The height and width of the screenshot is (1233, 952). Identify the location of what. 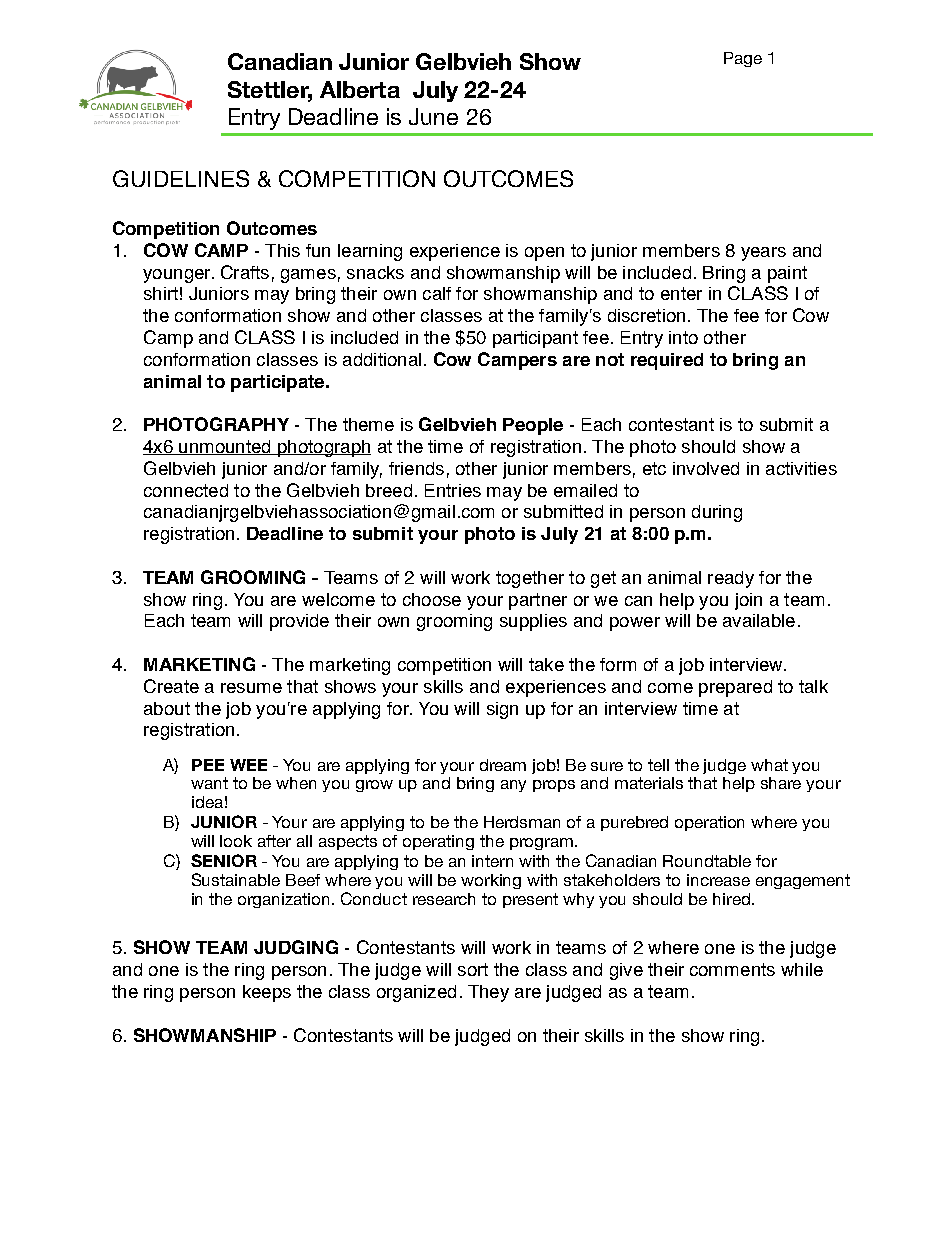
(769, 765).
